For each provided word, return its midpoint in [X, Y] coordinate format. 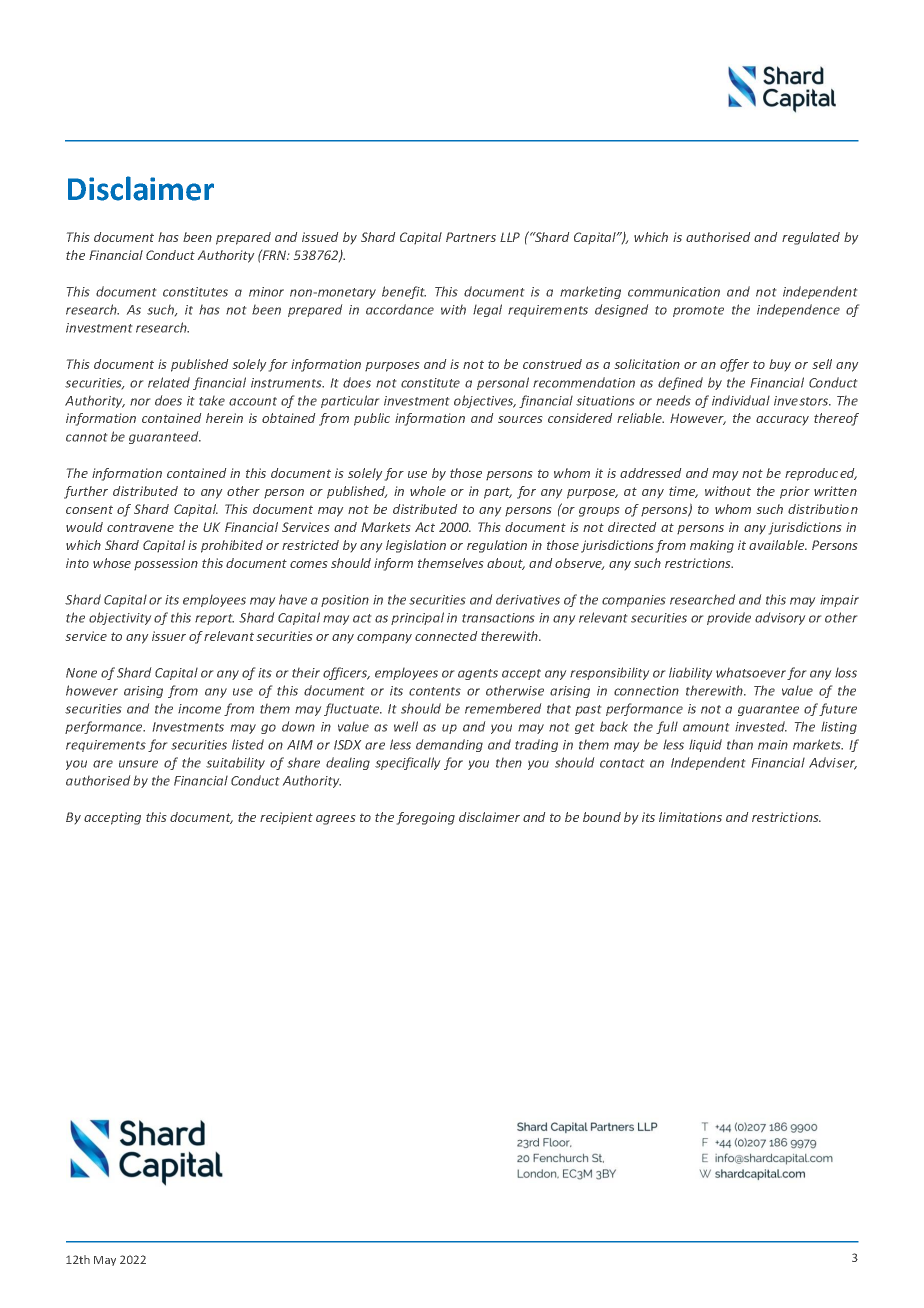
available [778, 545]
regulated [811, 238]
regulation [497, 546]
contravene [140, 527]
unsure [138, 764]
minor [266, 292]
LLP [510, 237]
